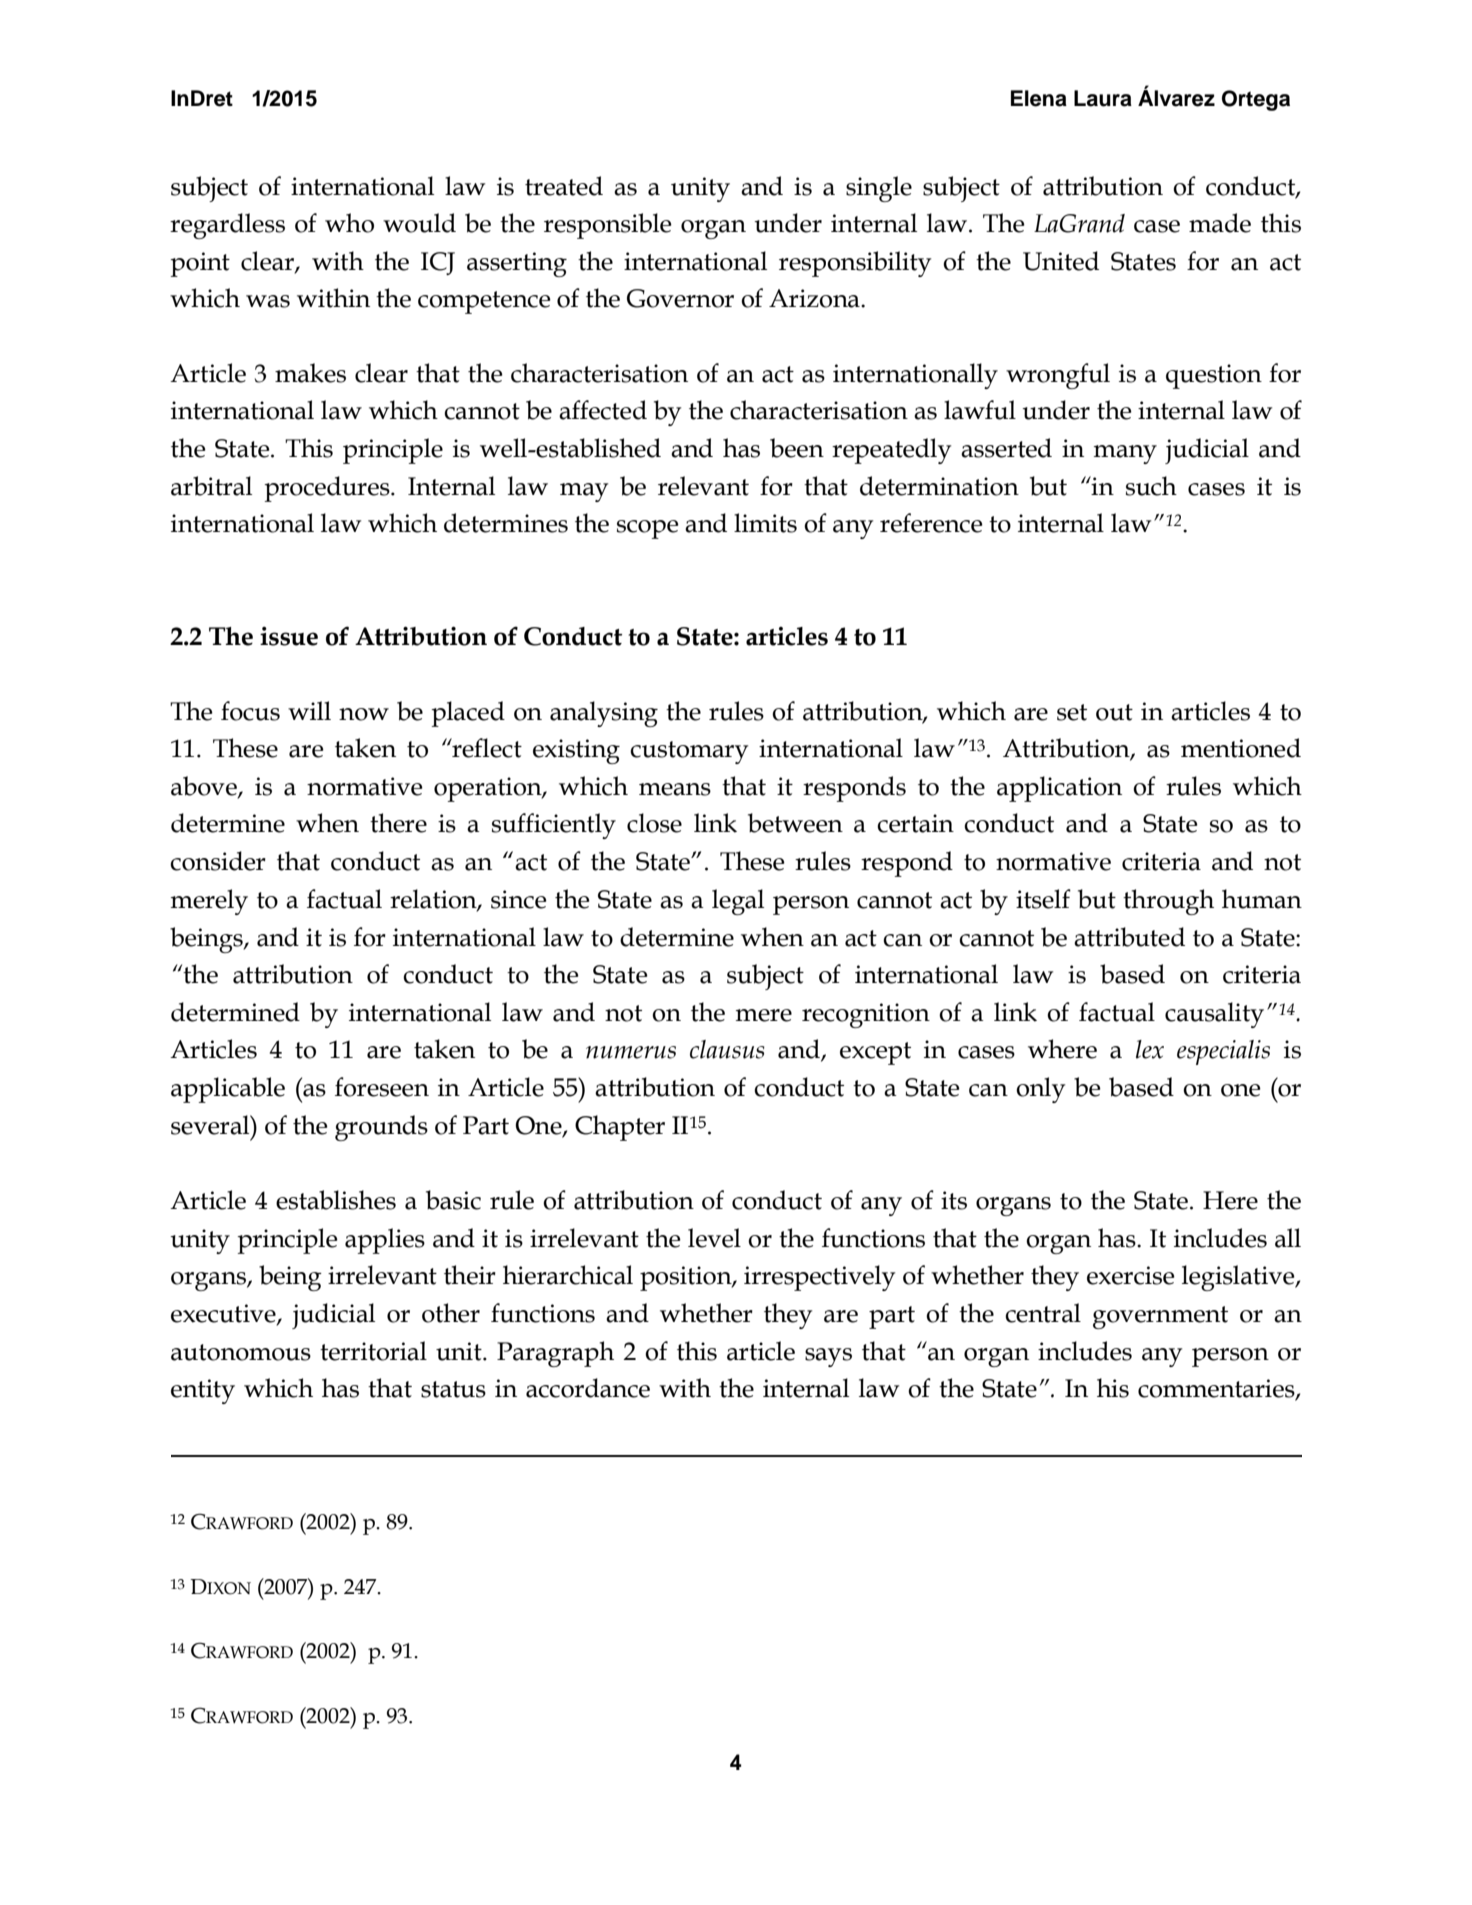 Image resolution: width=1472 pixels, height=1905 pixels. I want to click on Laura, so click(1103, 98).
